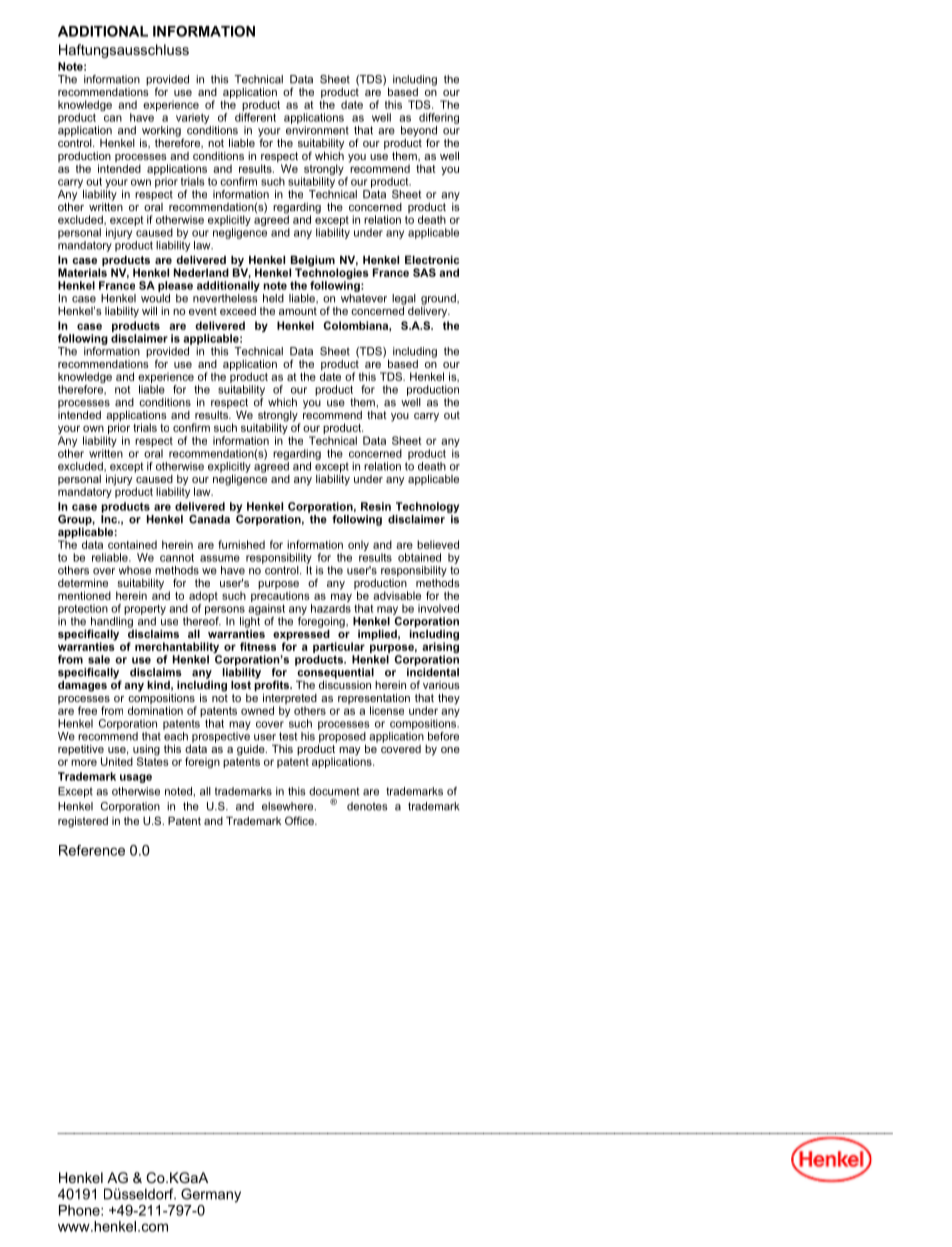 This page has height=1247, width=952. Describe the element at coordinates (211, 1195) in the page. I see `Germany` at that location.
